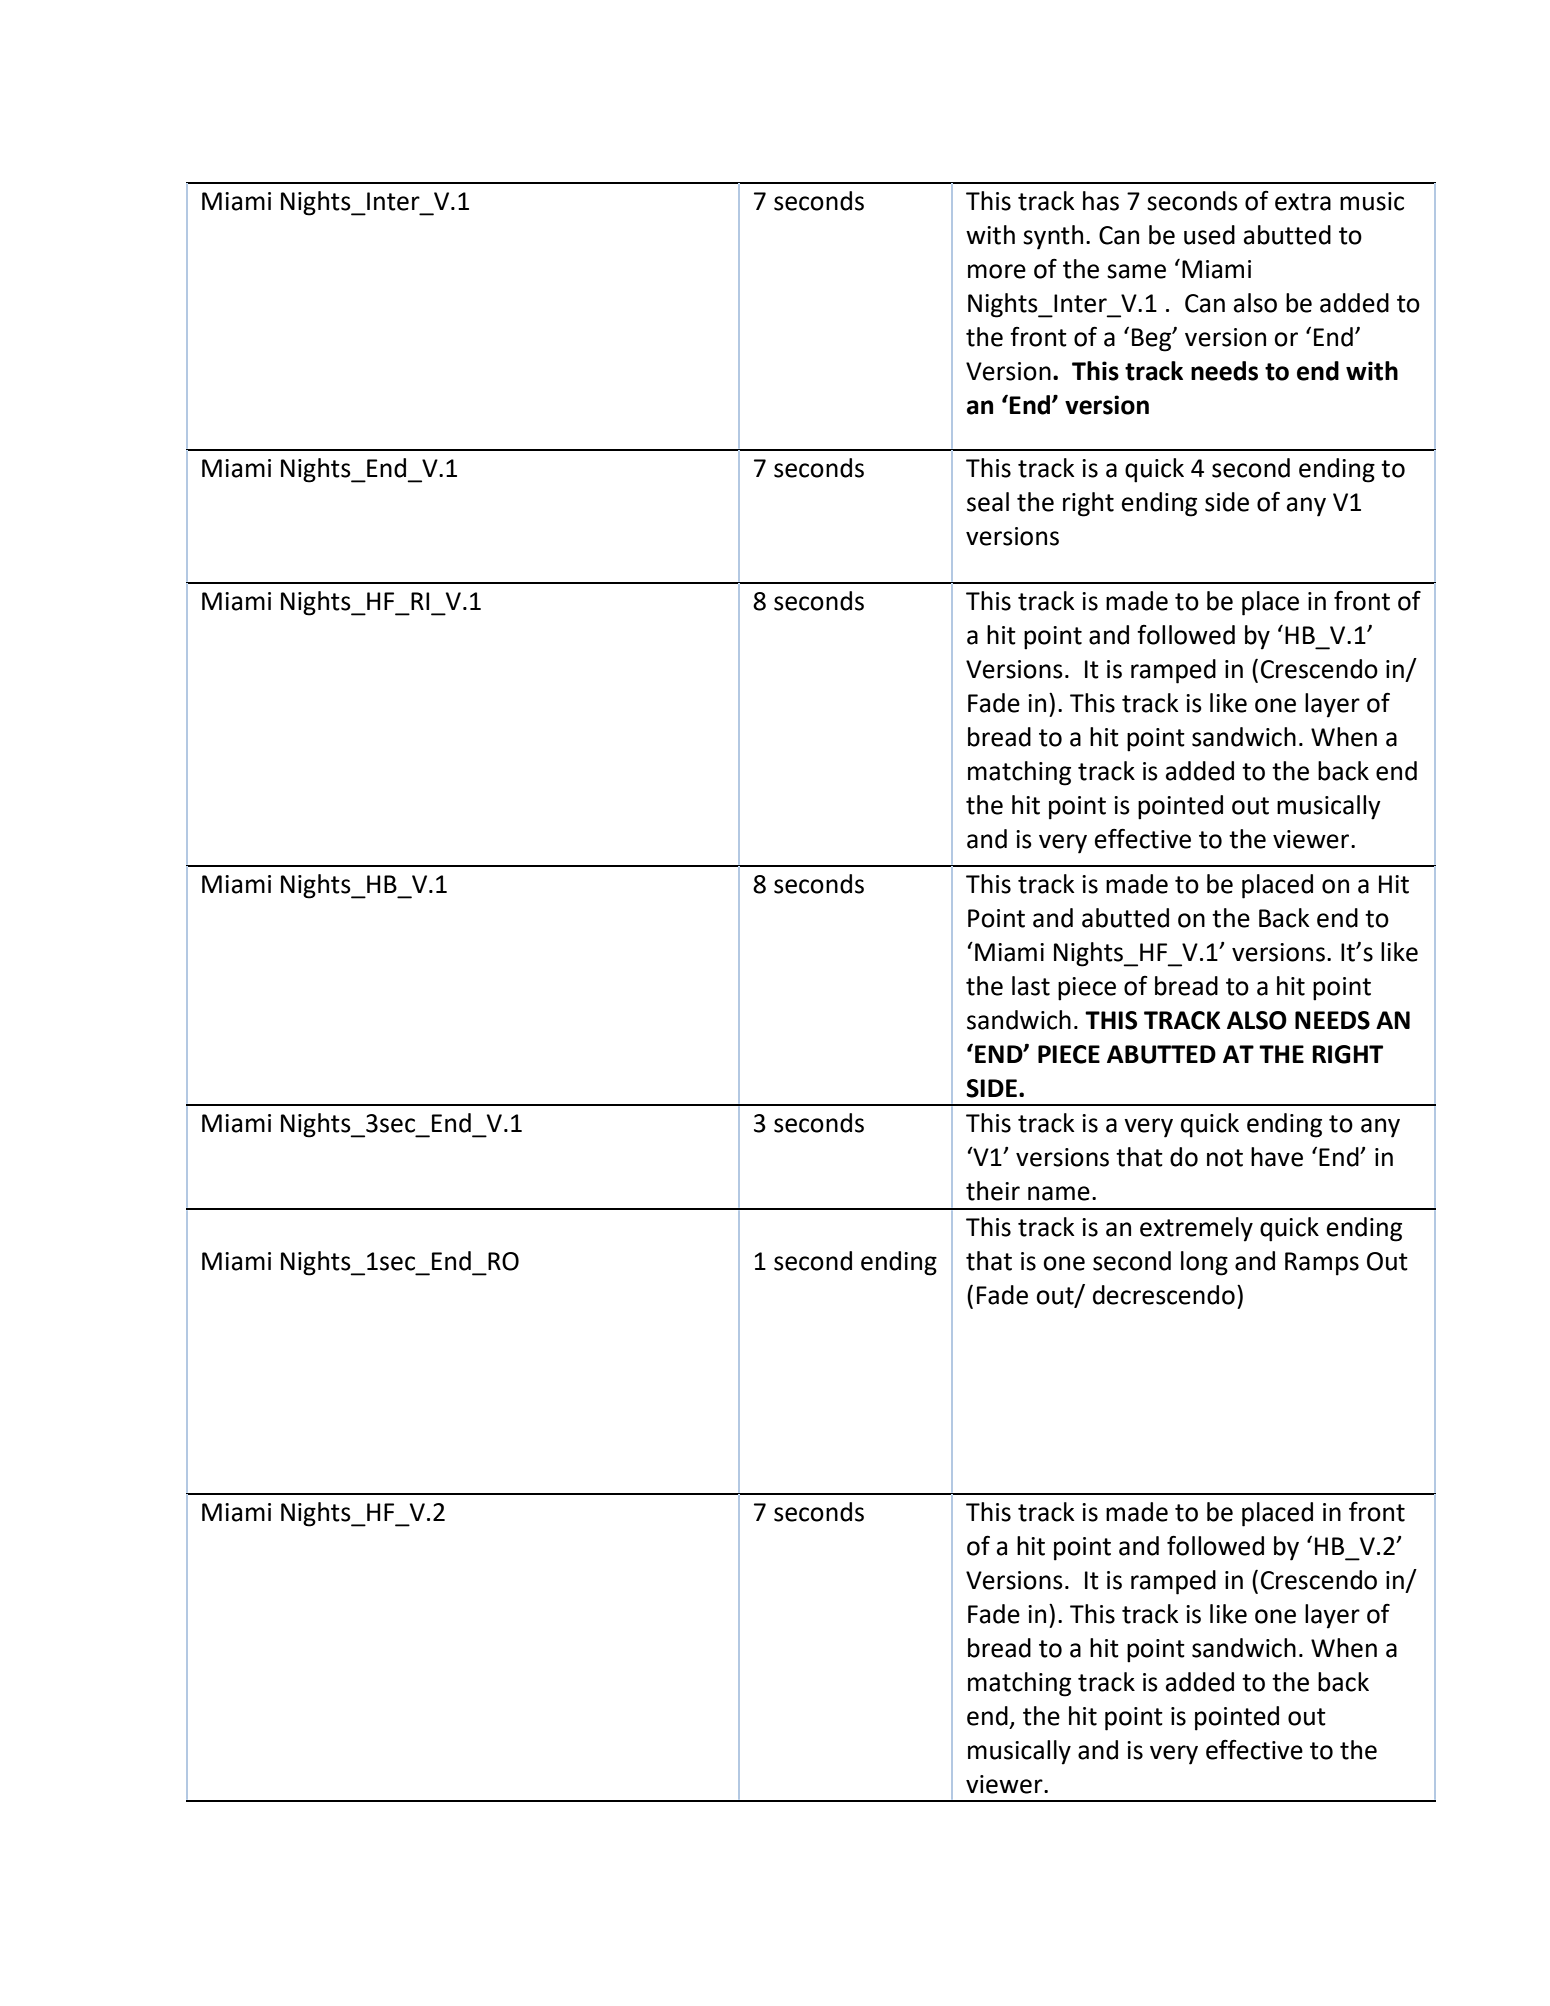  Describe the element at coordinates (1209, 235) in the screenshot. I see `used` at that location.
